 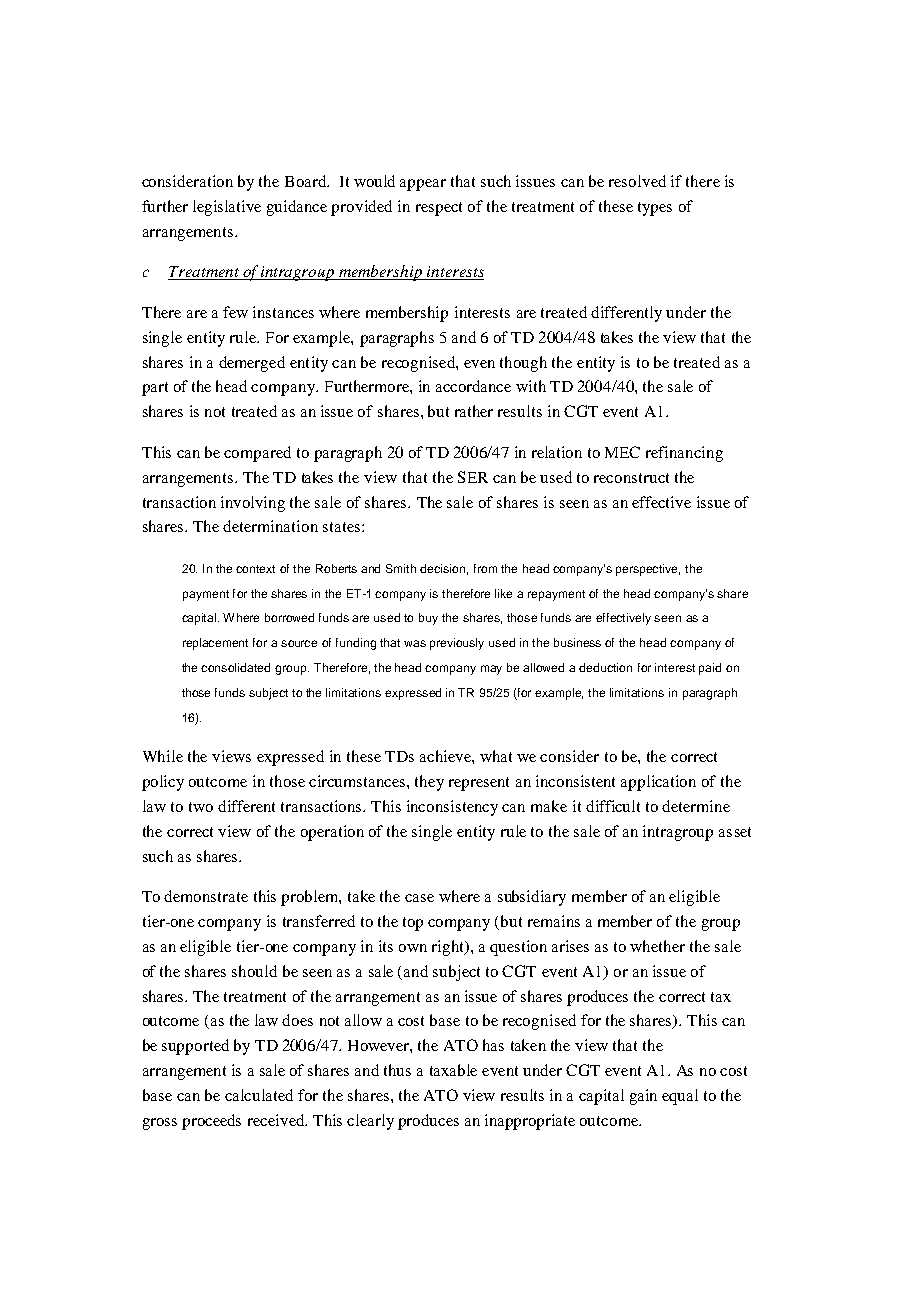 What do you see at coordinates (255, 569) in the document?
I see `context` at bounding box center [255, 569].
